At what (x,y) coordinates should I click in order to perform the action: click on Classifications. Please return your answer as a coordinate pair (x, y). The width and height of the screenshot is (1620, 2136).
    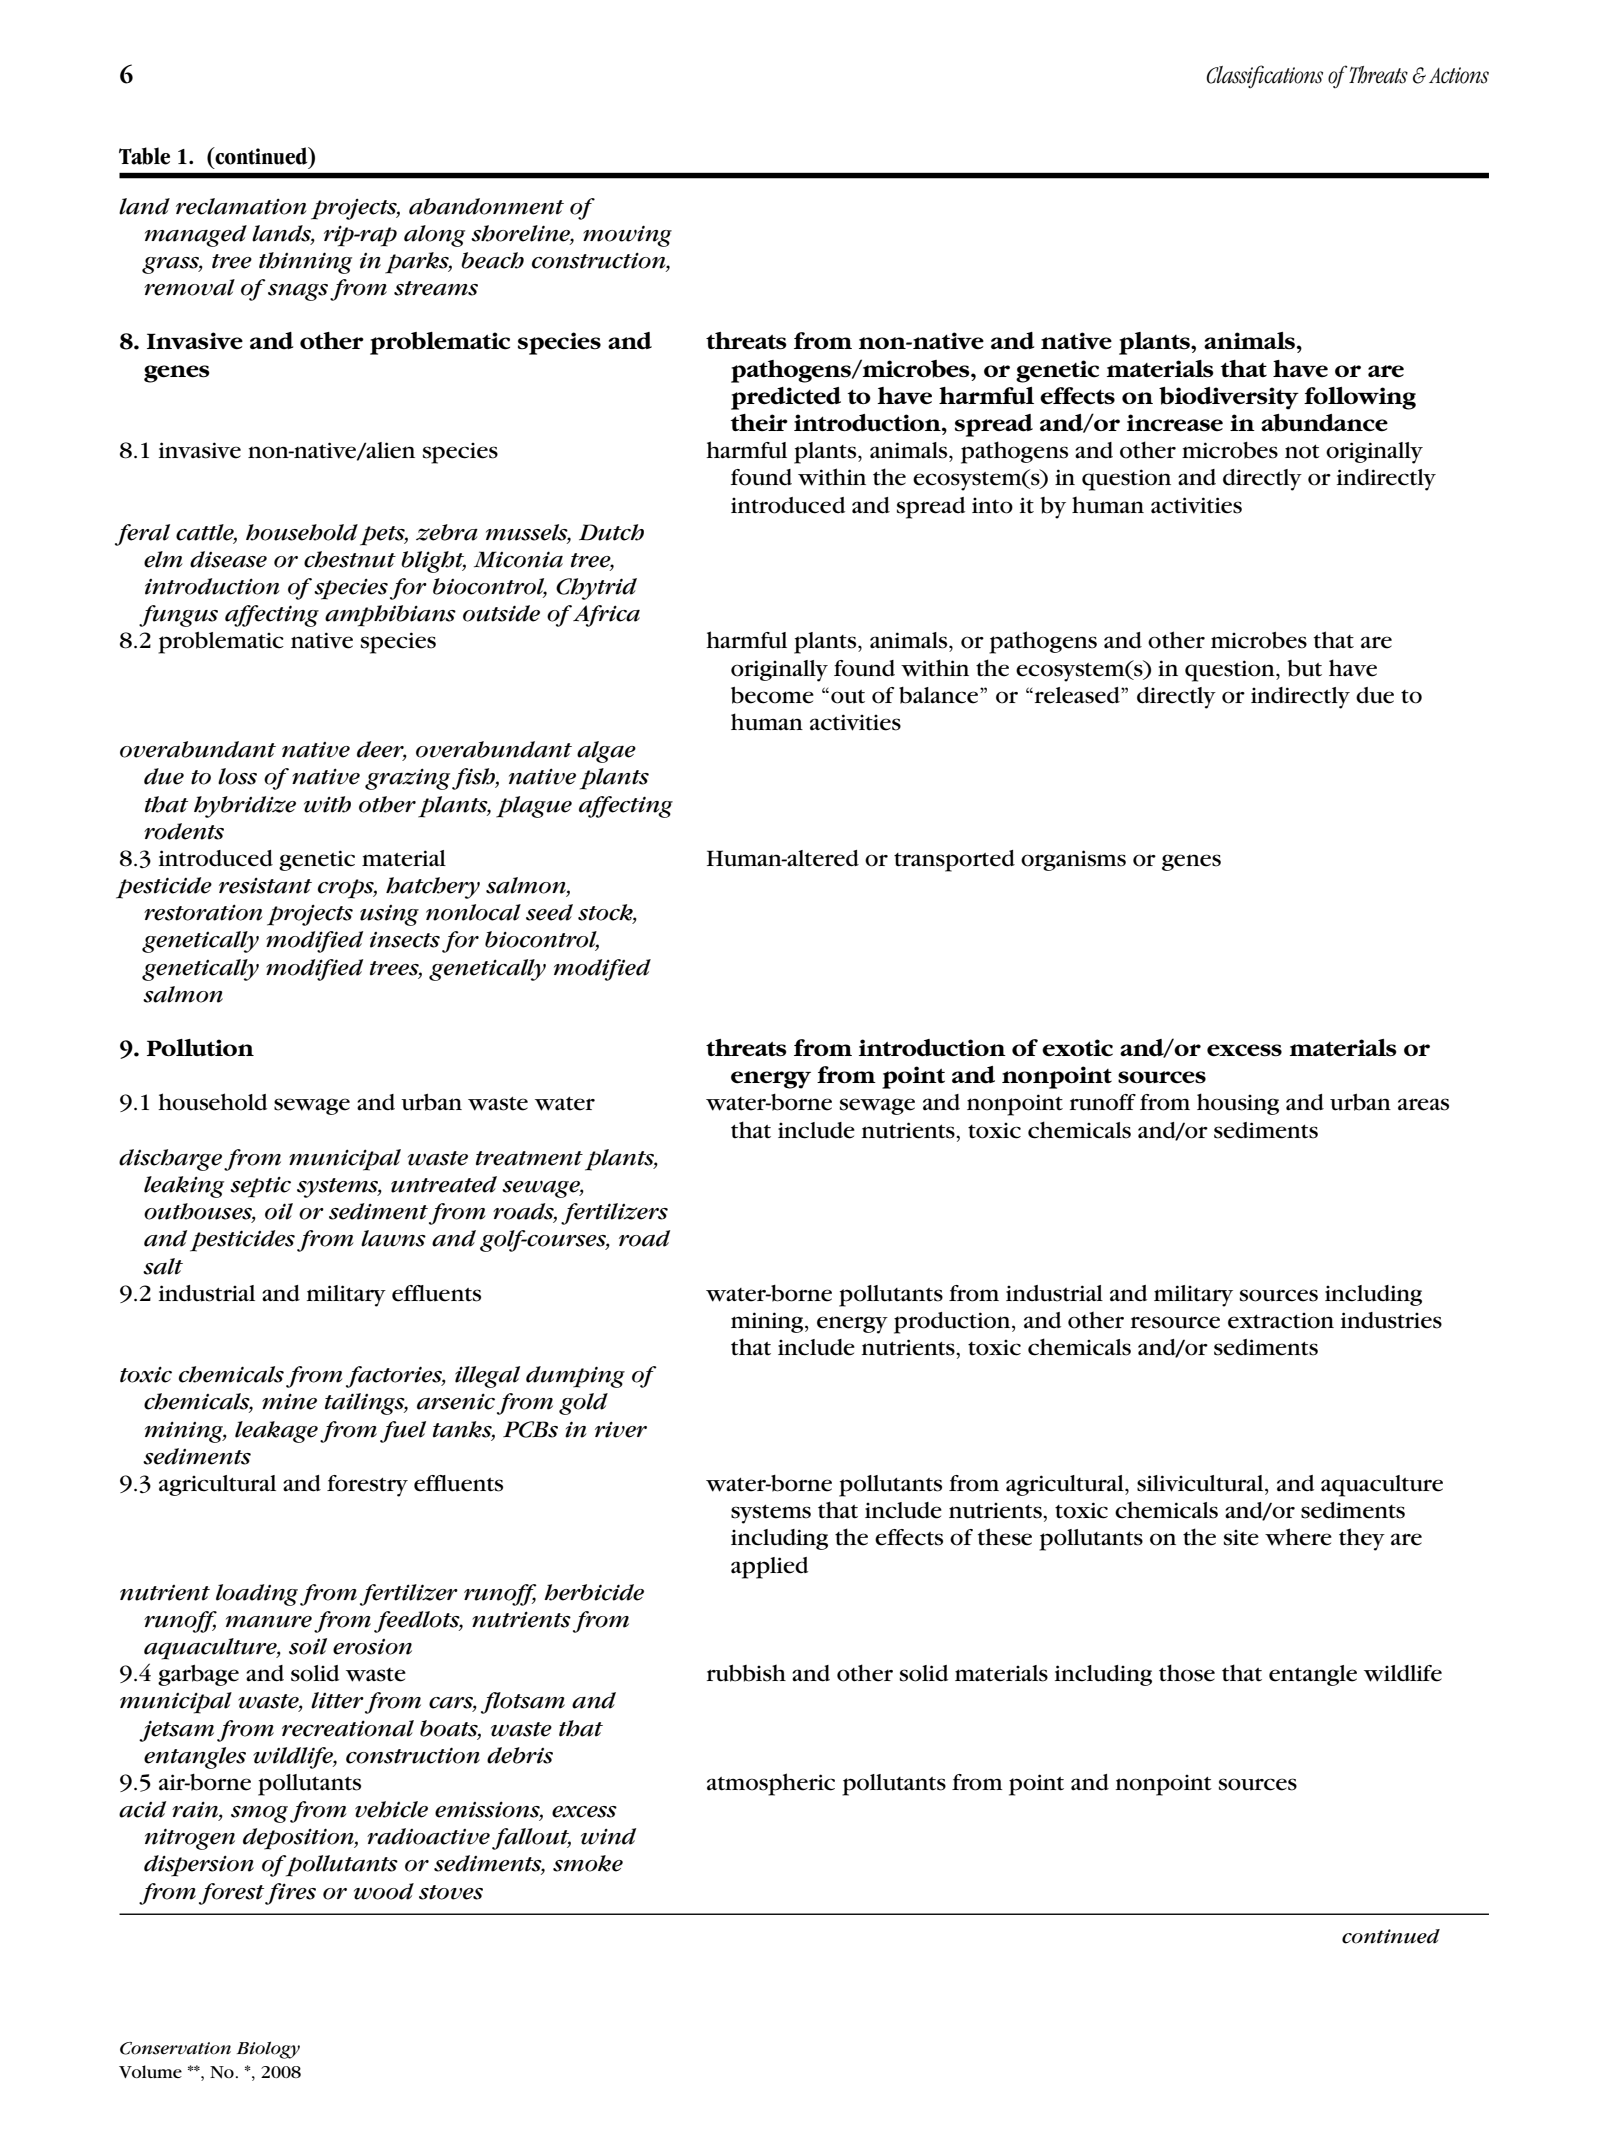
    Looking at the image, I should click on (1264, 76).
